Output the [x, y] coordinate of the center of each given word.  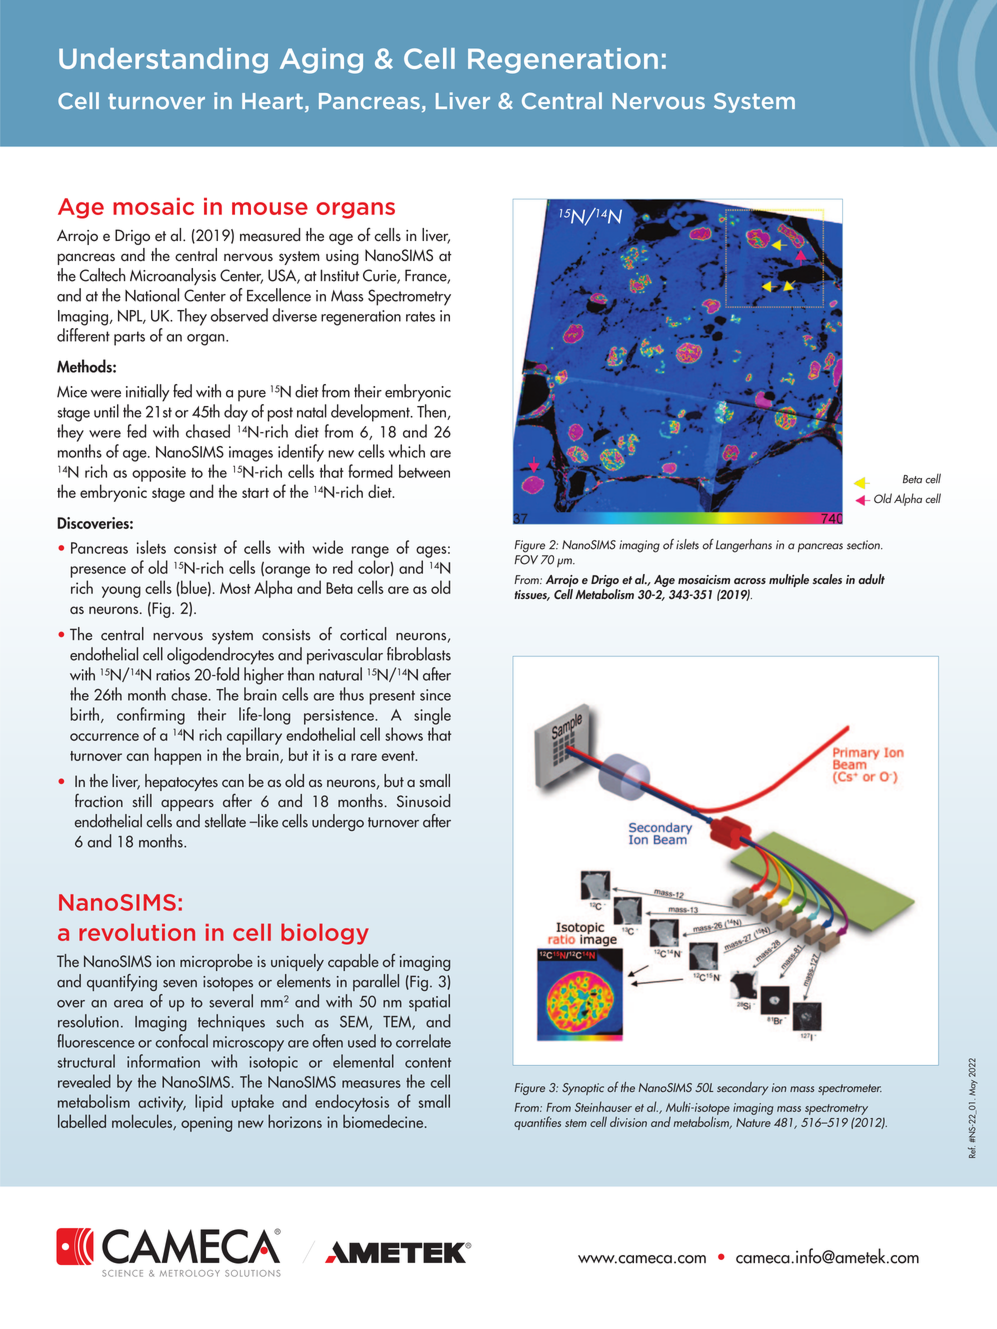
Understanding [163, 61]
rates [420, 316]
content [428, 1063]
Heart [272, 101]
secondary [742, 1088]
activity [162, 1104]
